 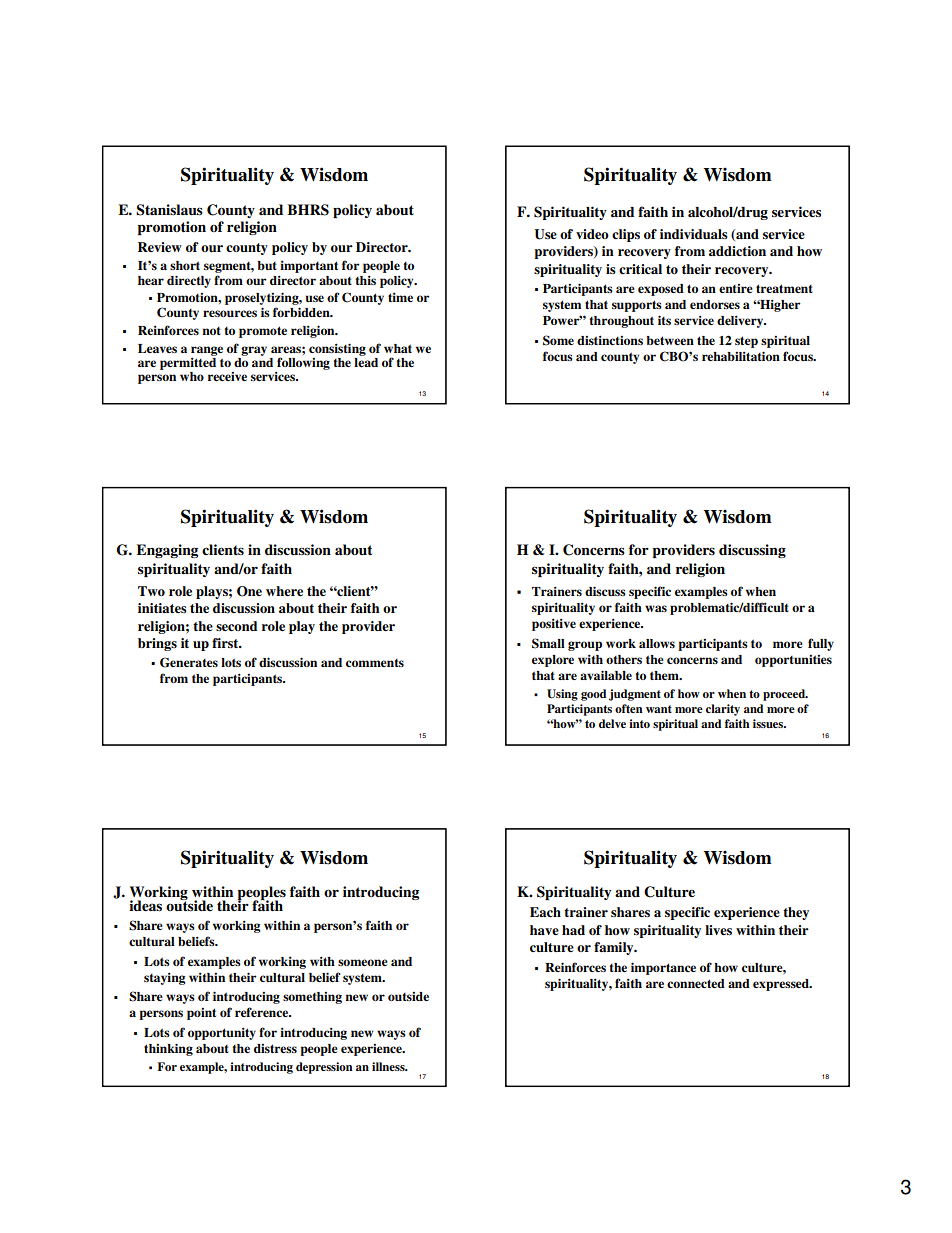 I want to click on addiction, so click(x=737, y=251).
